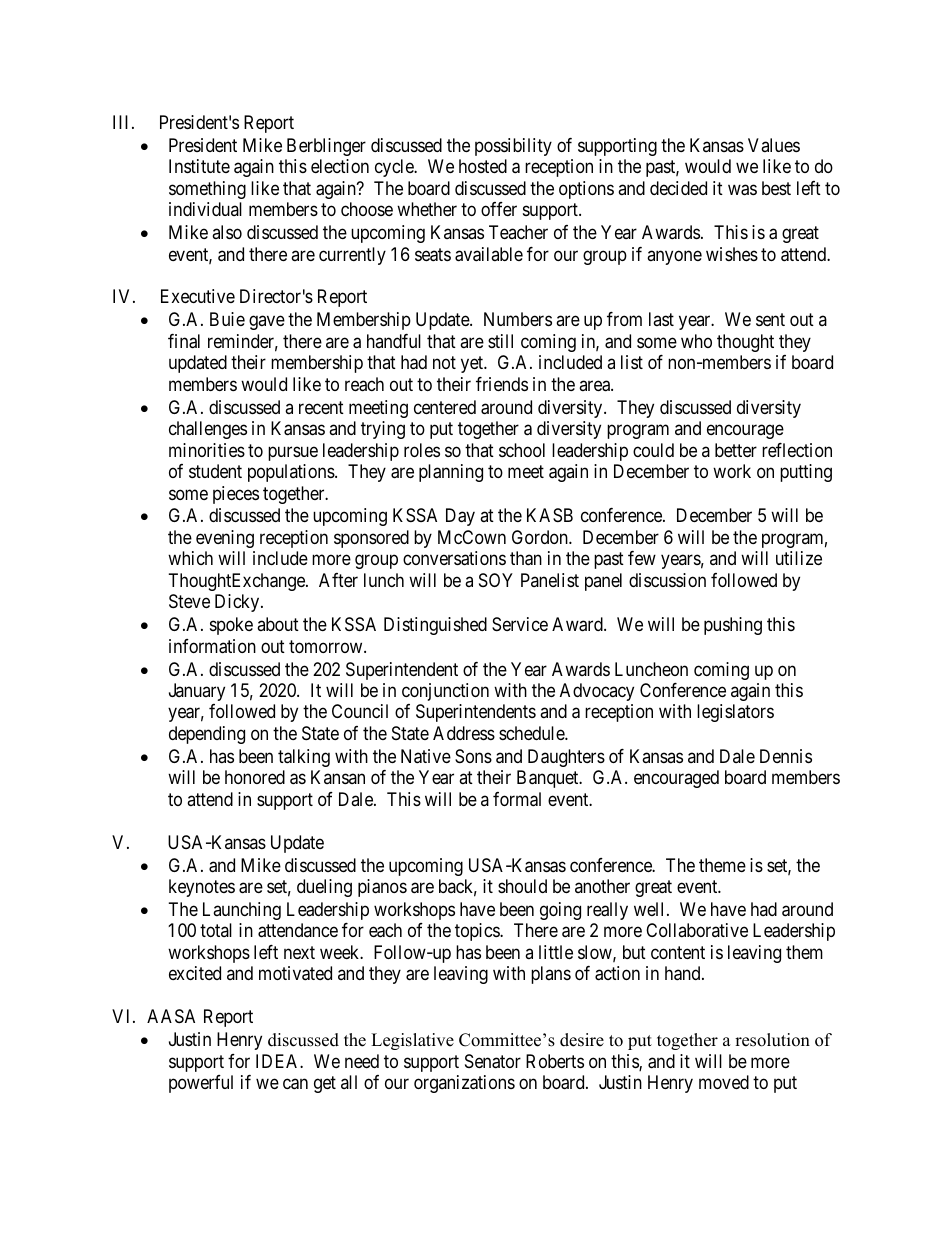 The width and height of the screenshot is (952, 1233). Describe the element at coordinates (199, 166) in the screenshot. I see `Institute` at that location.
